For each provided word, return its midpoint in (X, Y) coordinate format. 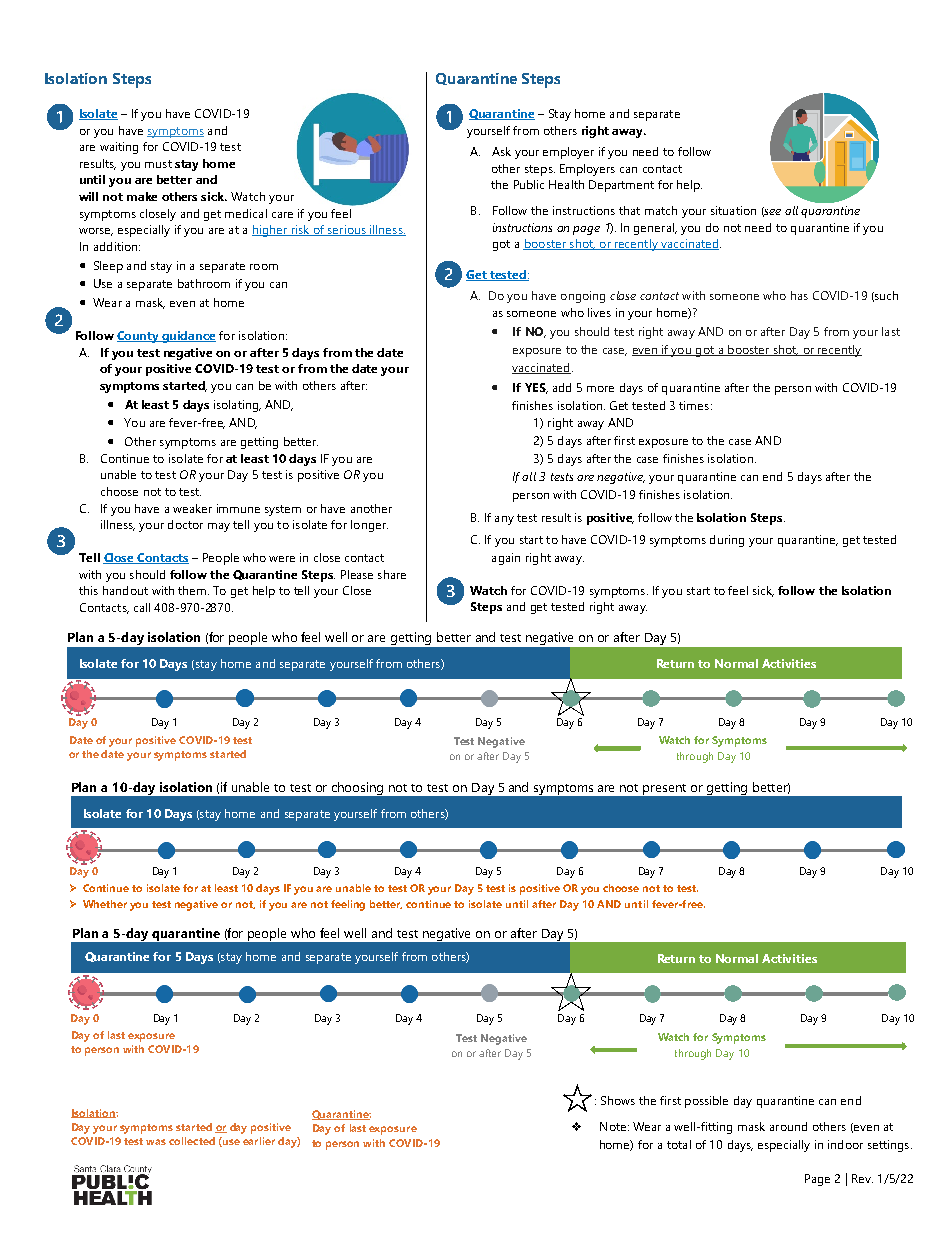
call (142, 607)
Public (529, 184)
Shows (618, 1100)
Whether (105, 904)
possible (706, 1102)
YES (536, 388)
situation (733, 210)
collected (192, 1141)
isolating (237, 406)
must (158, 164)
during (727, 541)
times (694, 405)
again (506, 559)
